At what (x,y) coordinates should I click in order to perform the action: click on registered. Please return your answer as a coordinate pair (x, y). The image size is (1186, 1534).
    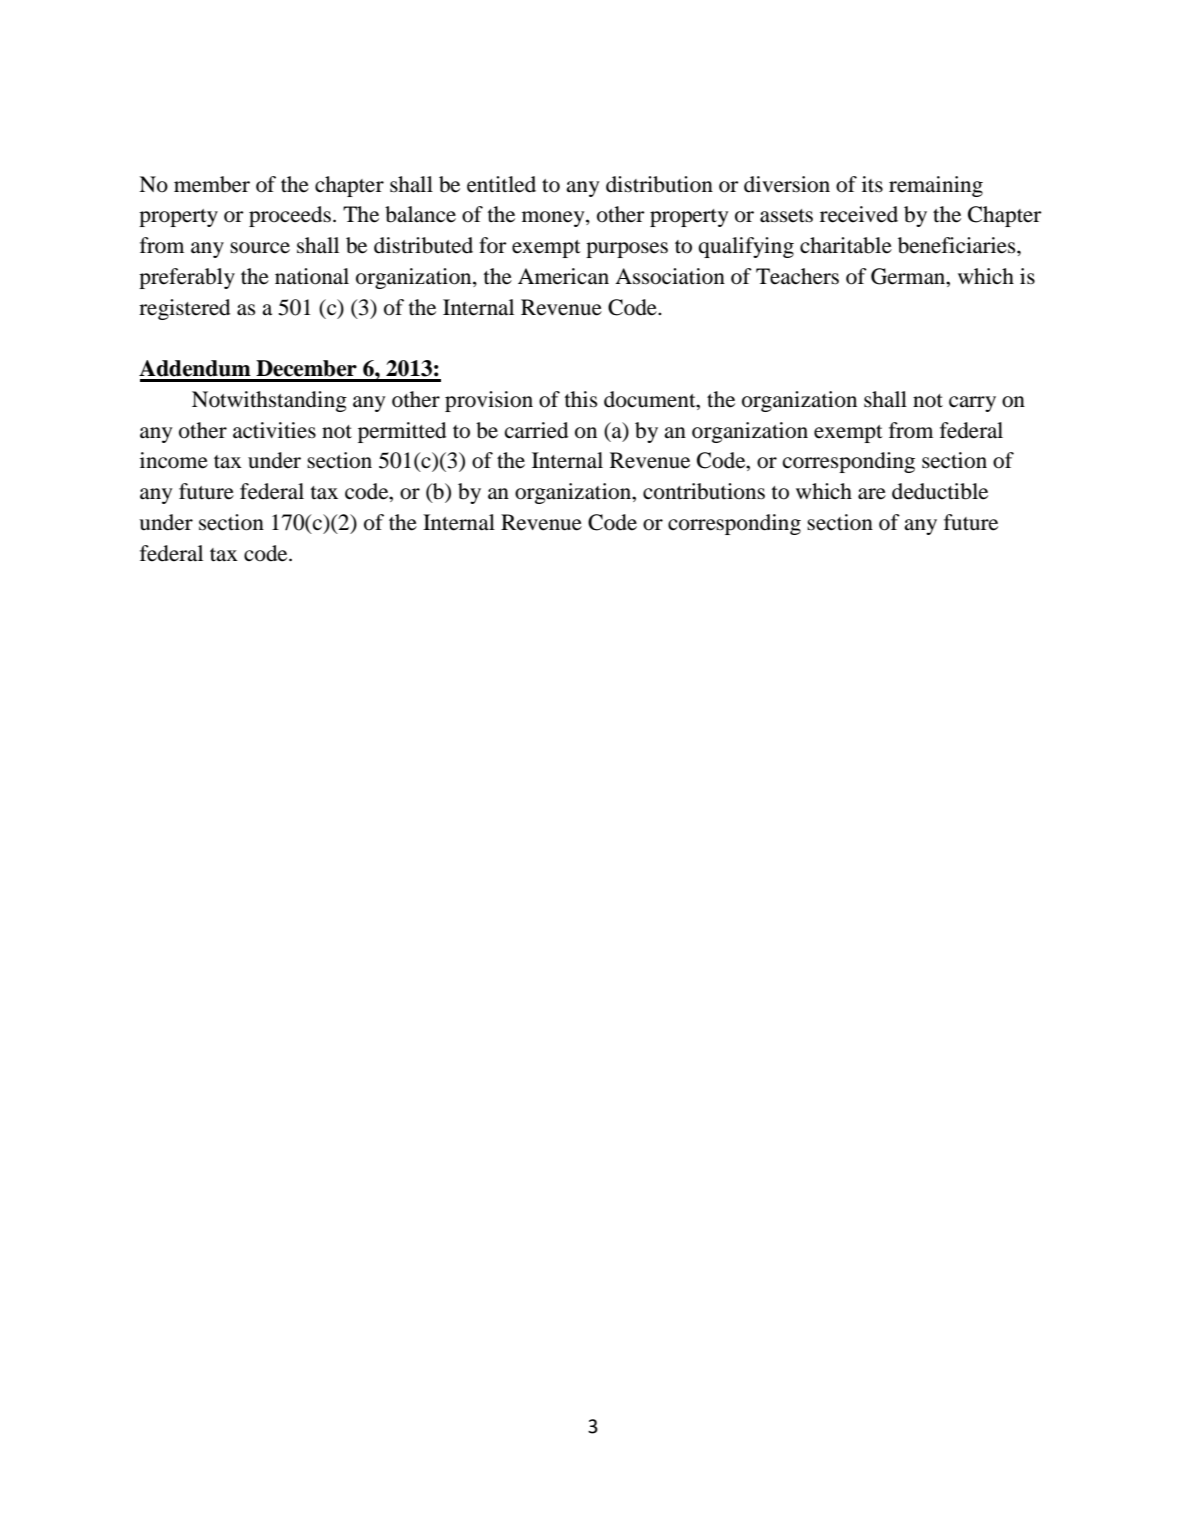
    Looking at the image, I should click on (184, 309).
